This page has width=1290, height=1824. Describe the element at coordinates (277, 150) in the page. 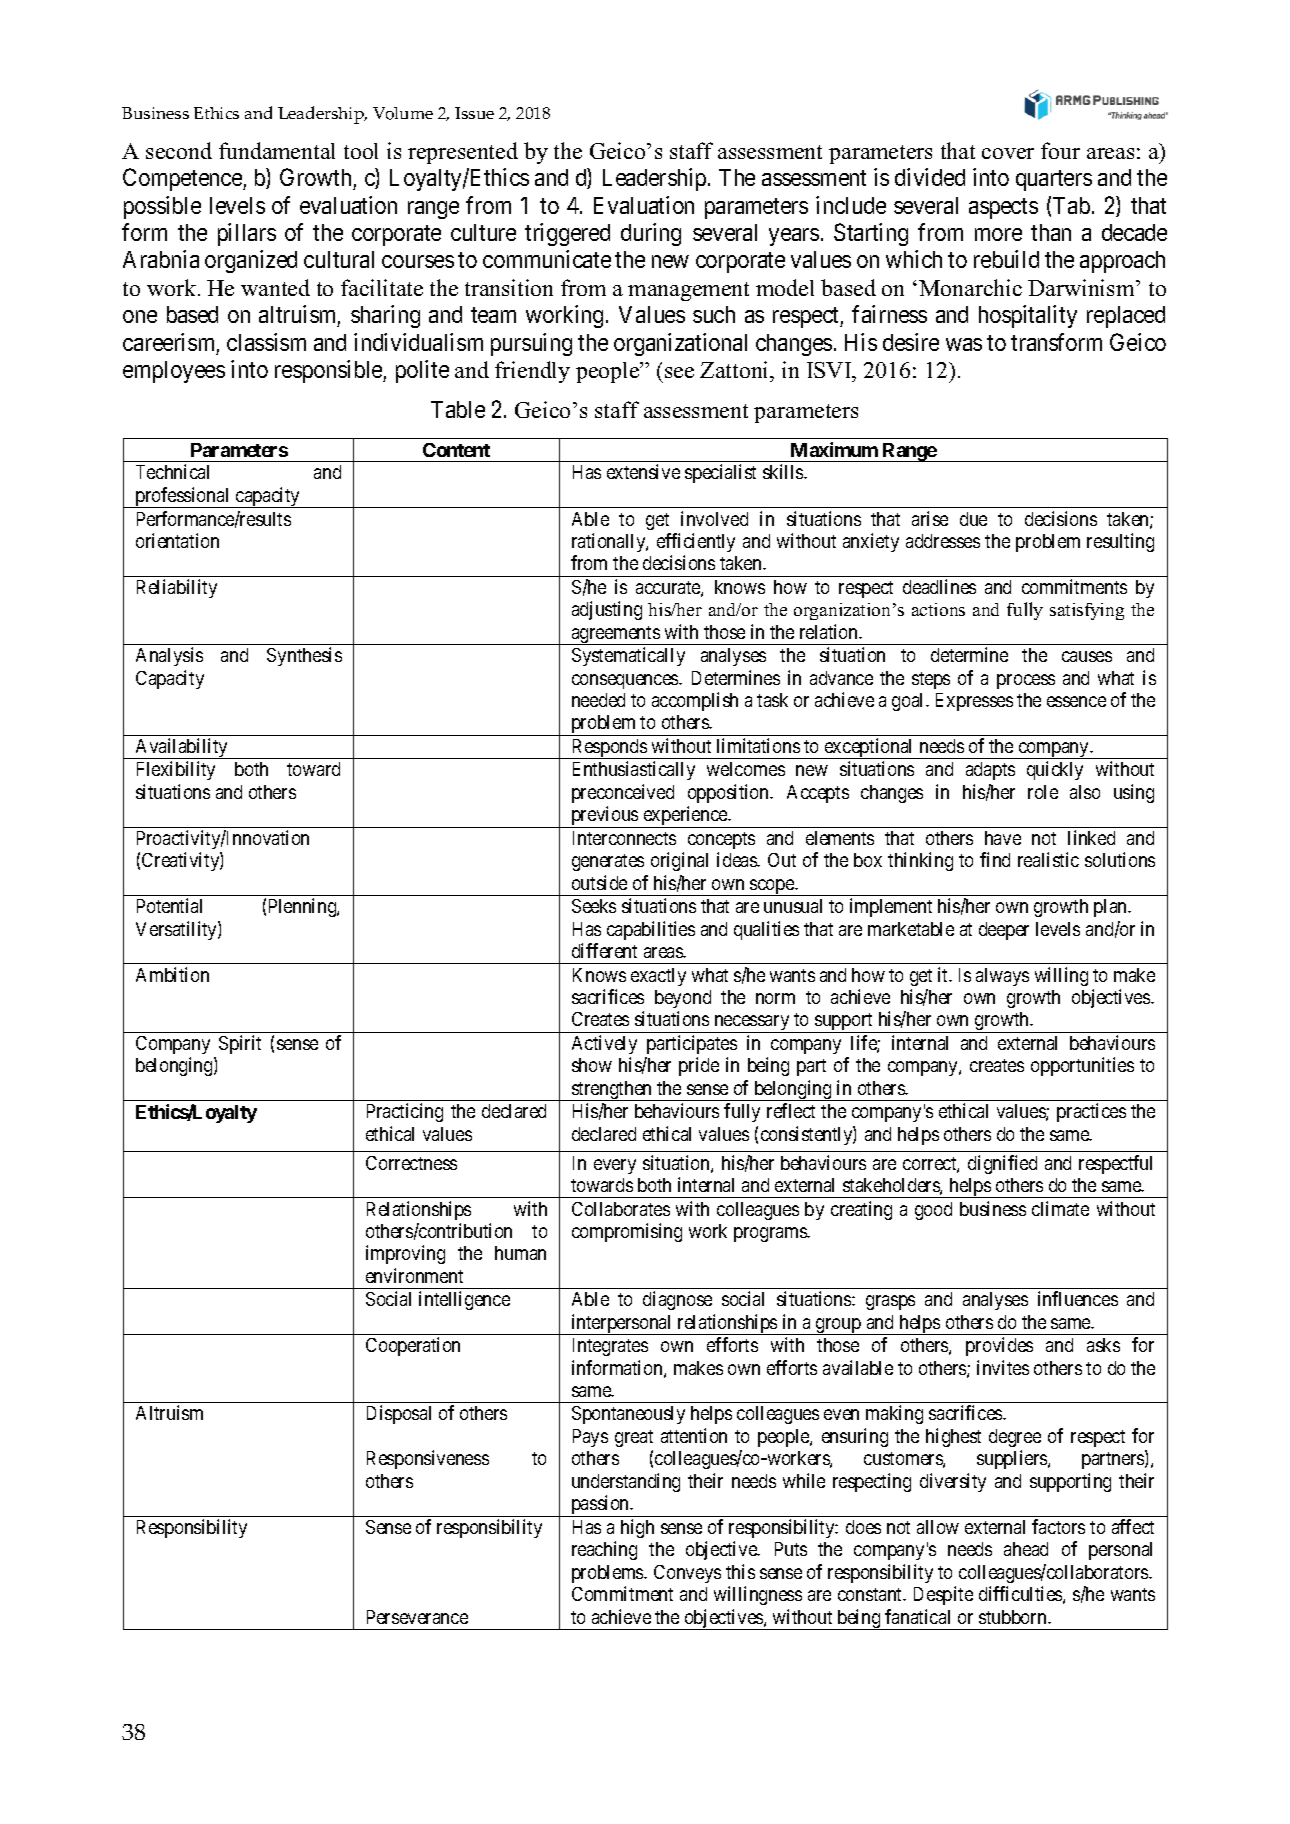

I see `fundamental` at that location.
